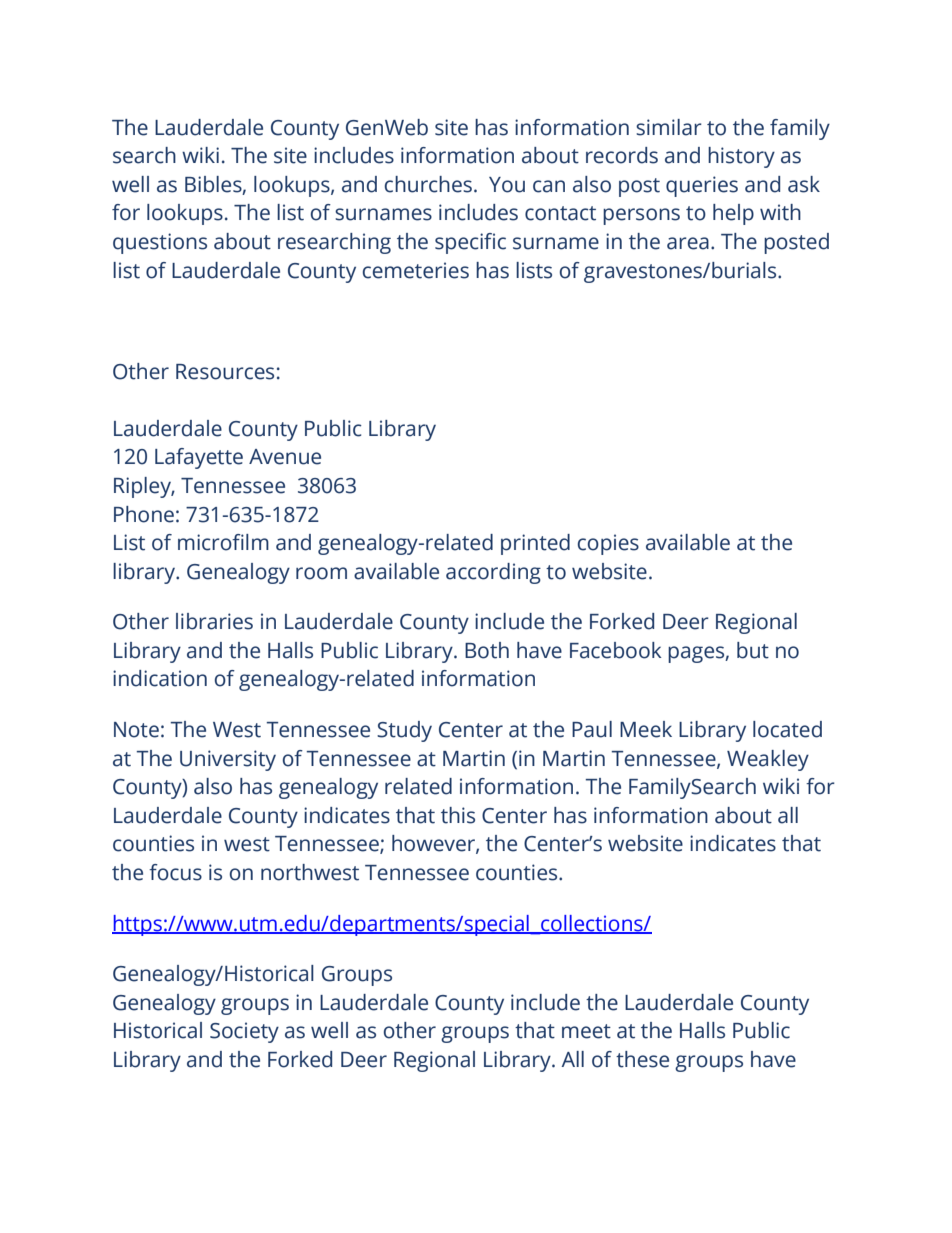 The image size is (952, 1233). What do you see at coordinates (608, 544) in the page?
I see `copies` at bounding box center [608, 544].
